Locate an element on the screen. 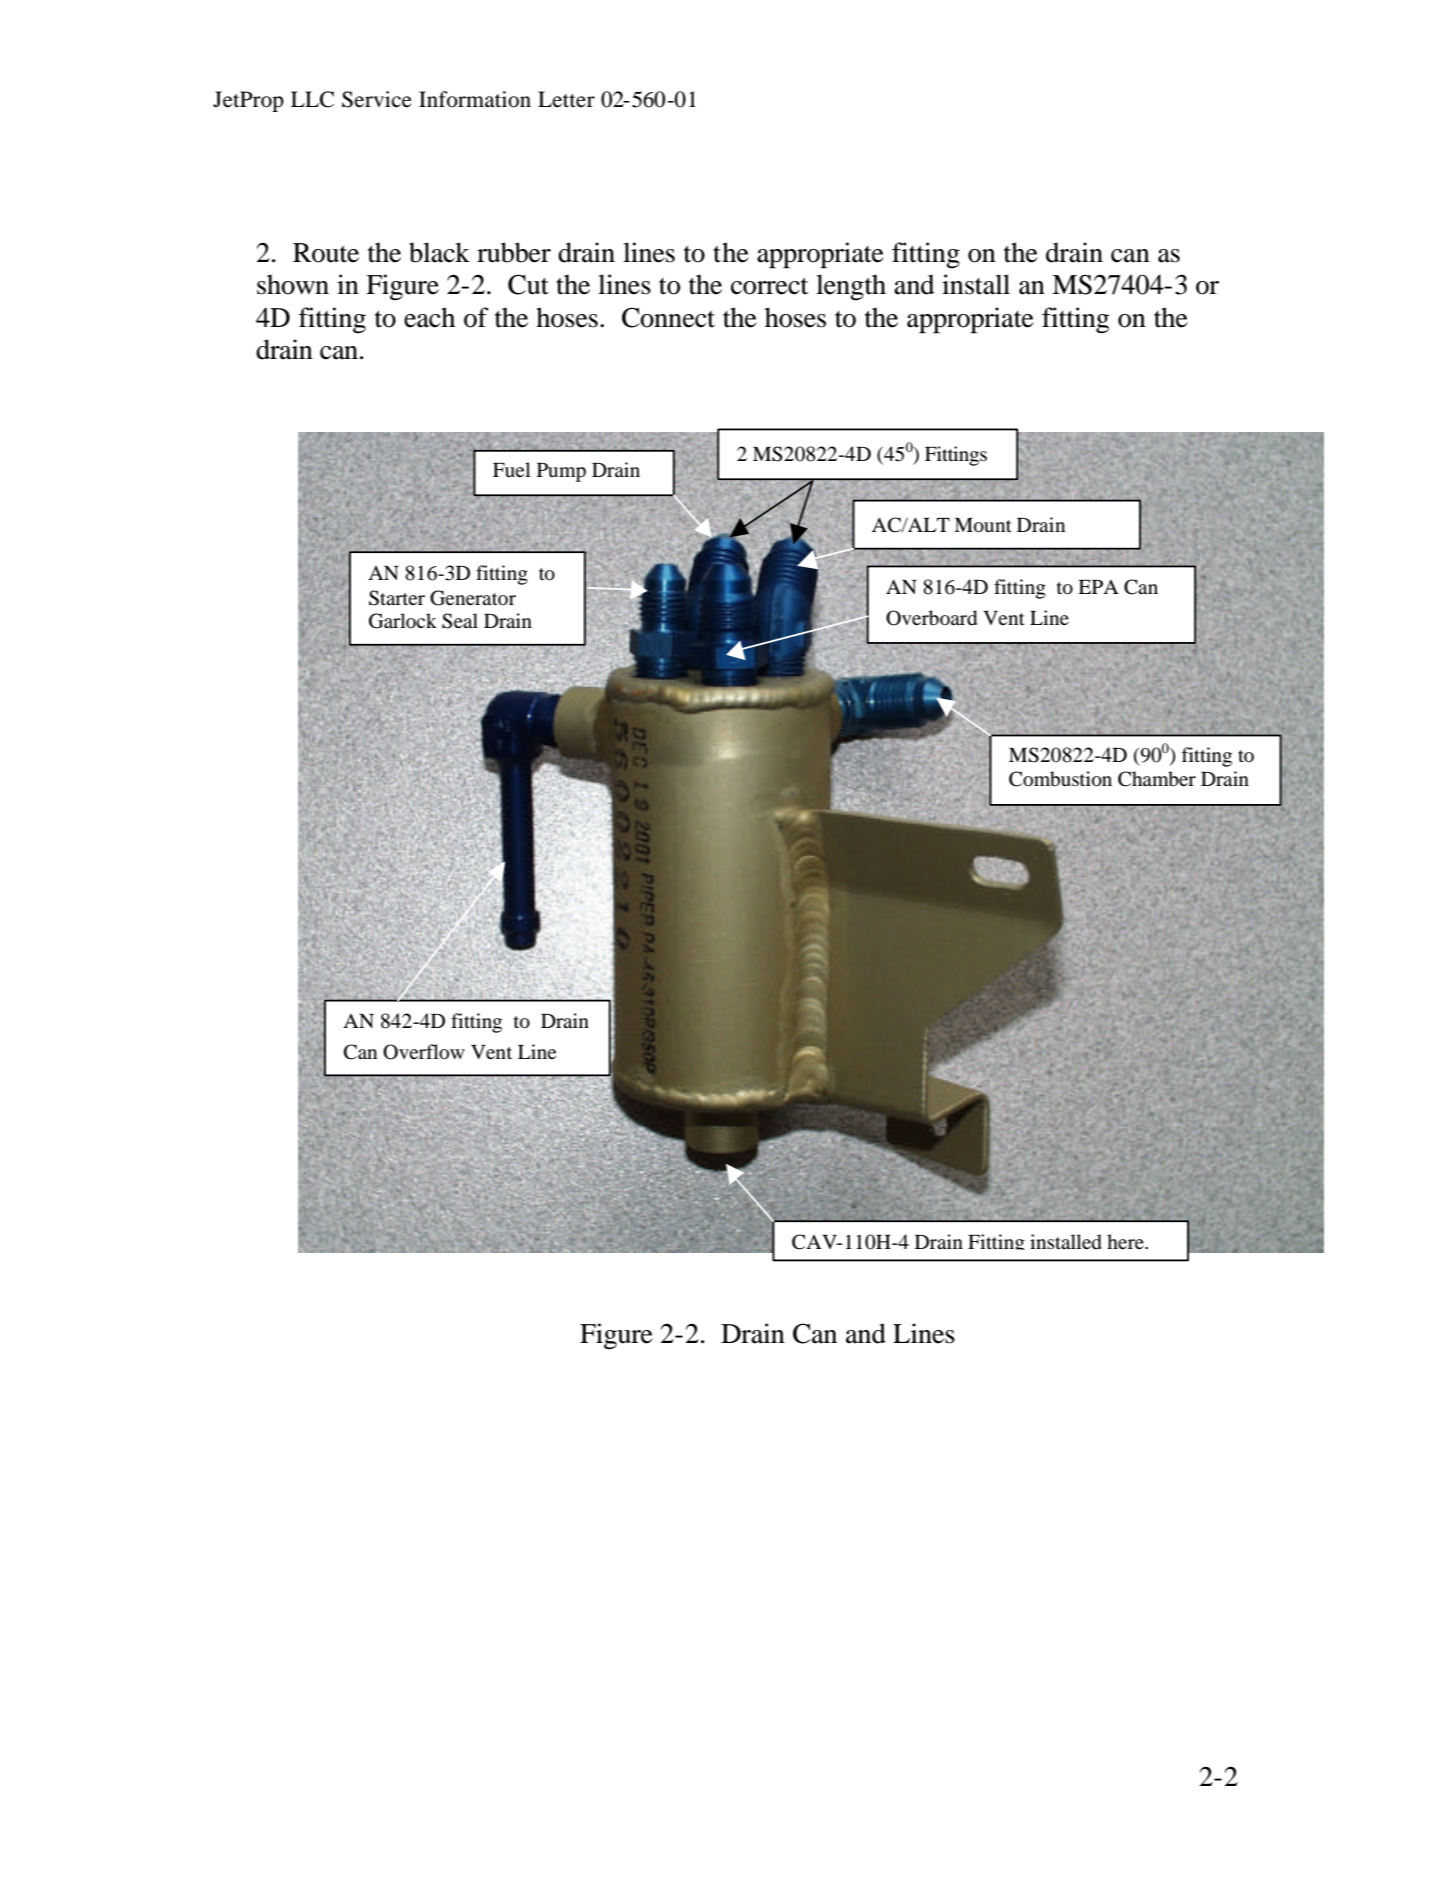 The width and height of the screenshot is (1452, 1879). length is located at coordinates (851, 287).
